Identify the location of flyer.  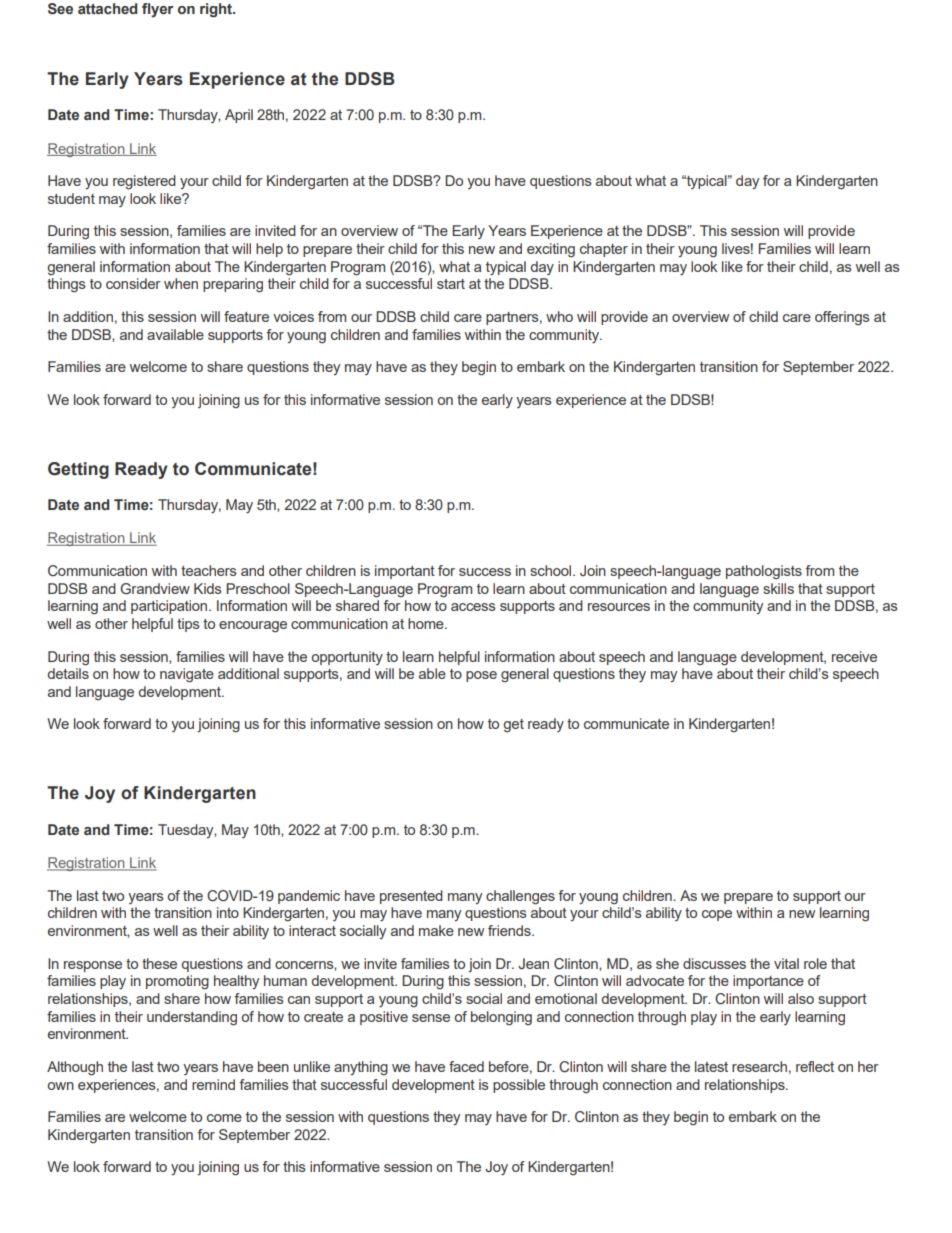
(158, 10).
